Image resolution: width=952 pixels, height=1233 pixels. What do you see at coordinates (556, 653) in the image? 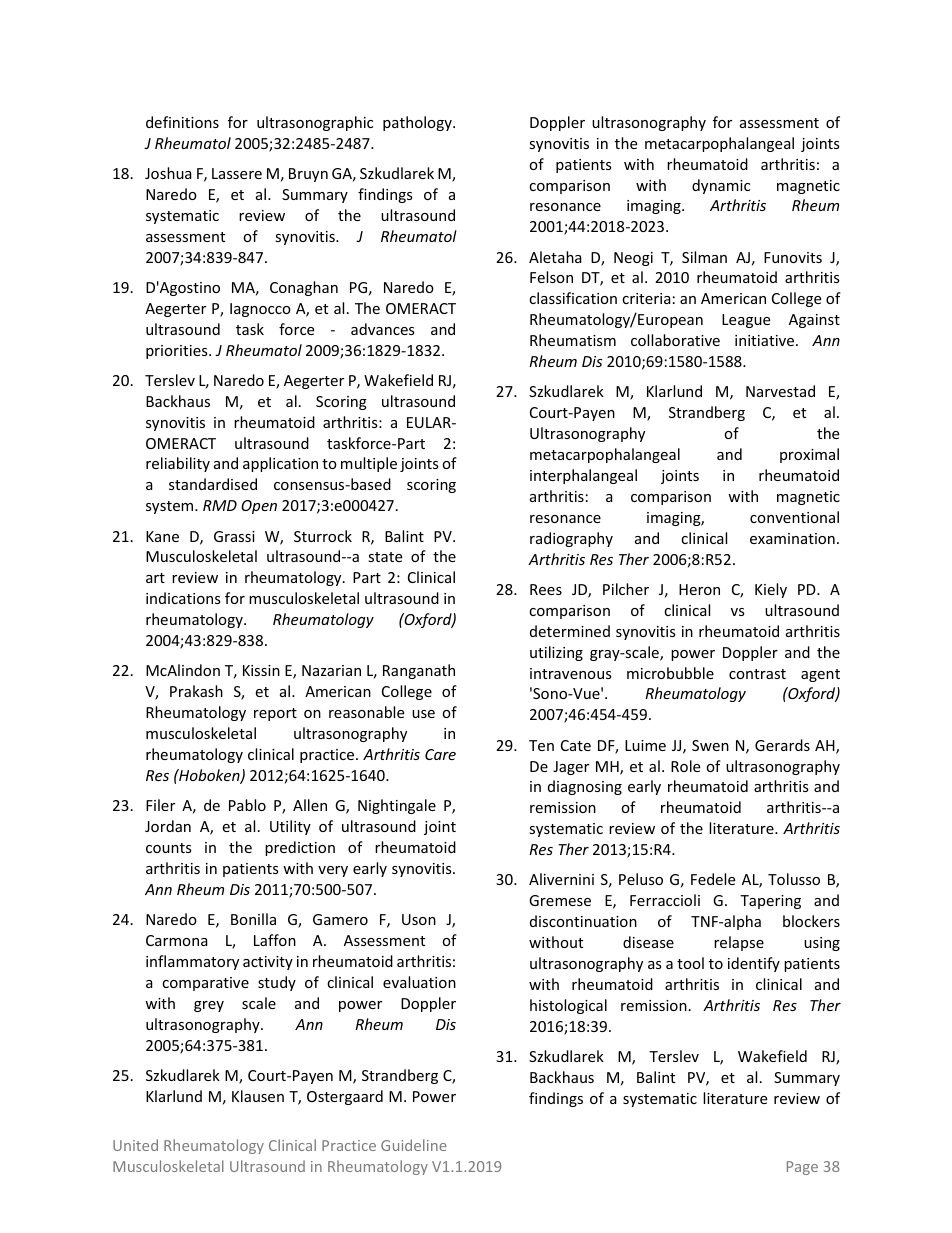
I see `utilizing` at bounding box center [556, 653].
